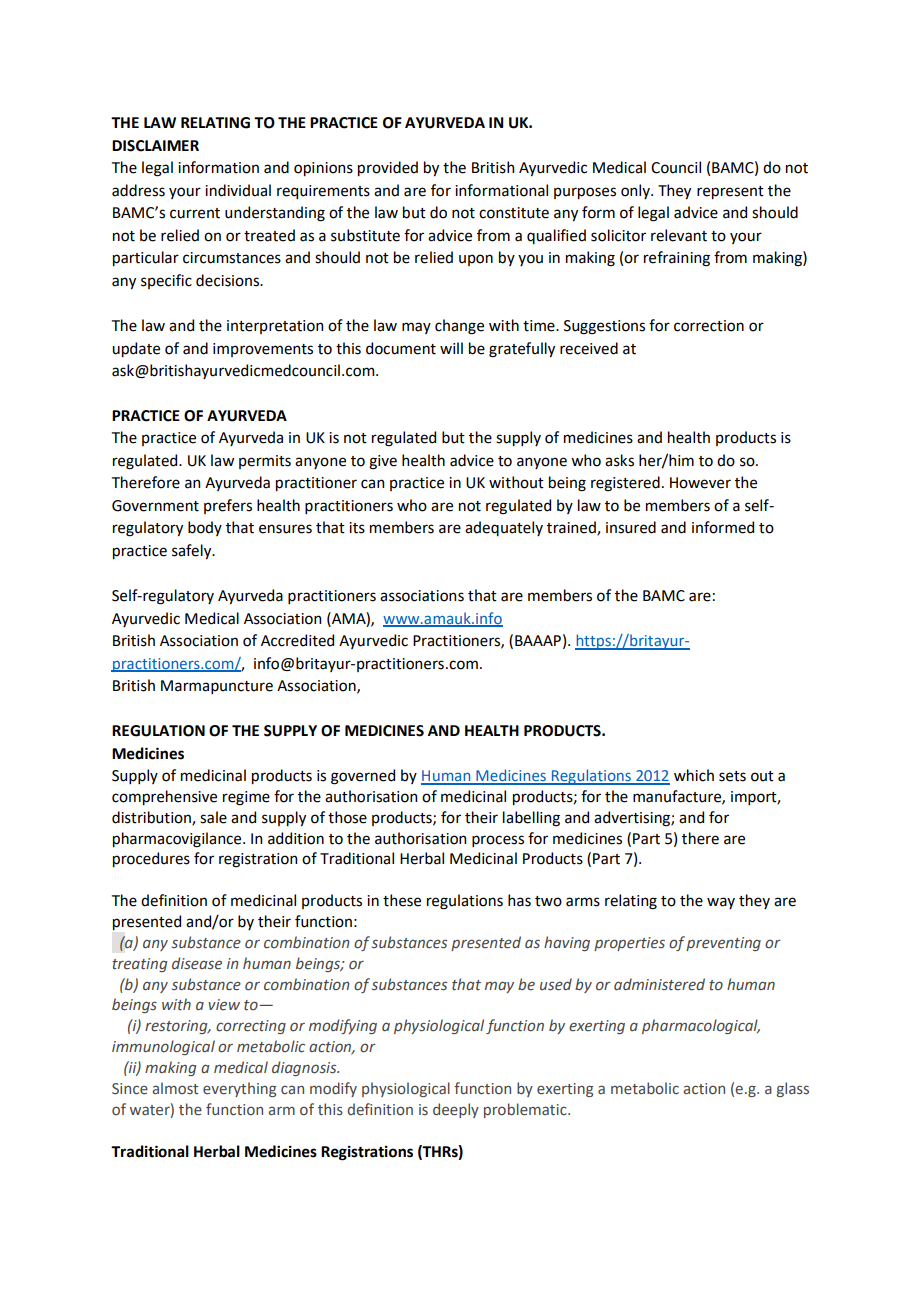  What do you see at coordinates (297, 640) in the screenshot?
I see `Accredited` at bounding box center [297, 640].
